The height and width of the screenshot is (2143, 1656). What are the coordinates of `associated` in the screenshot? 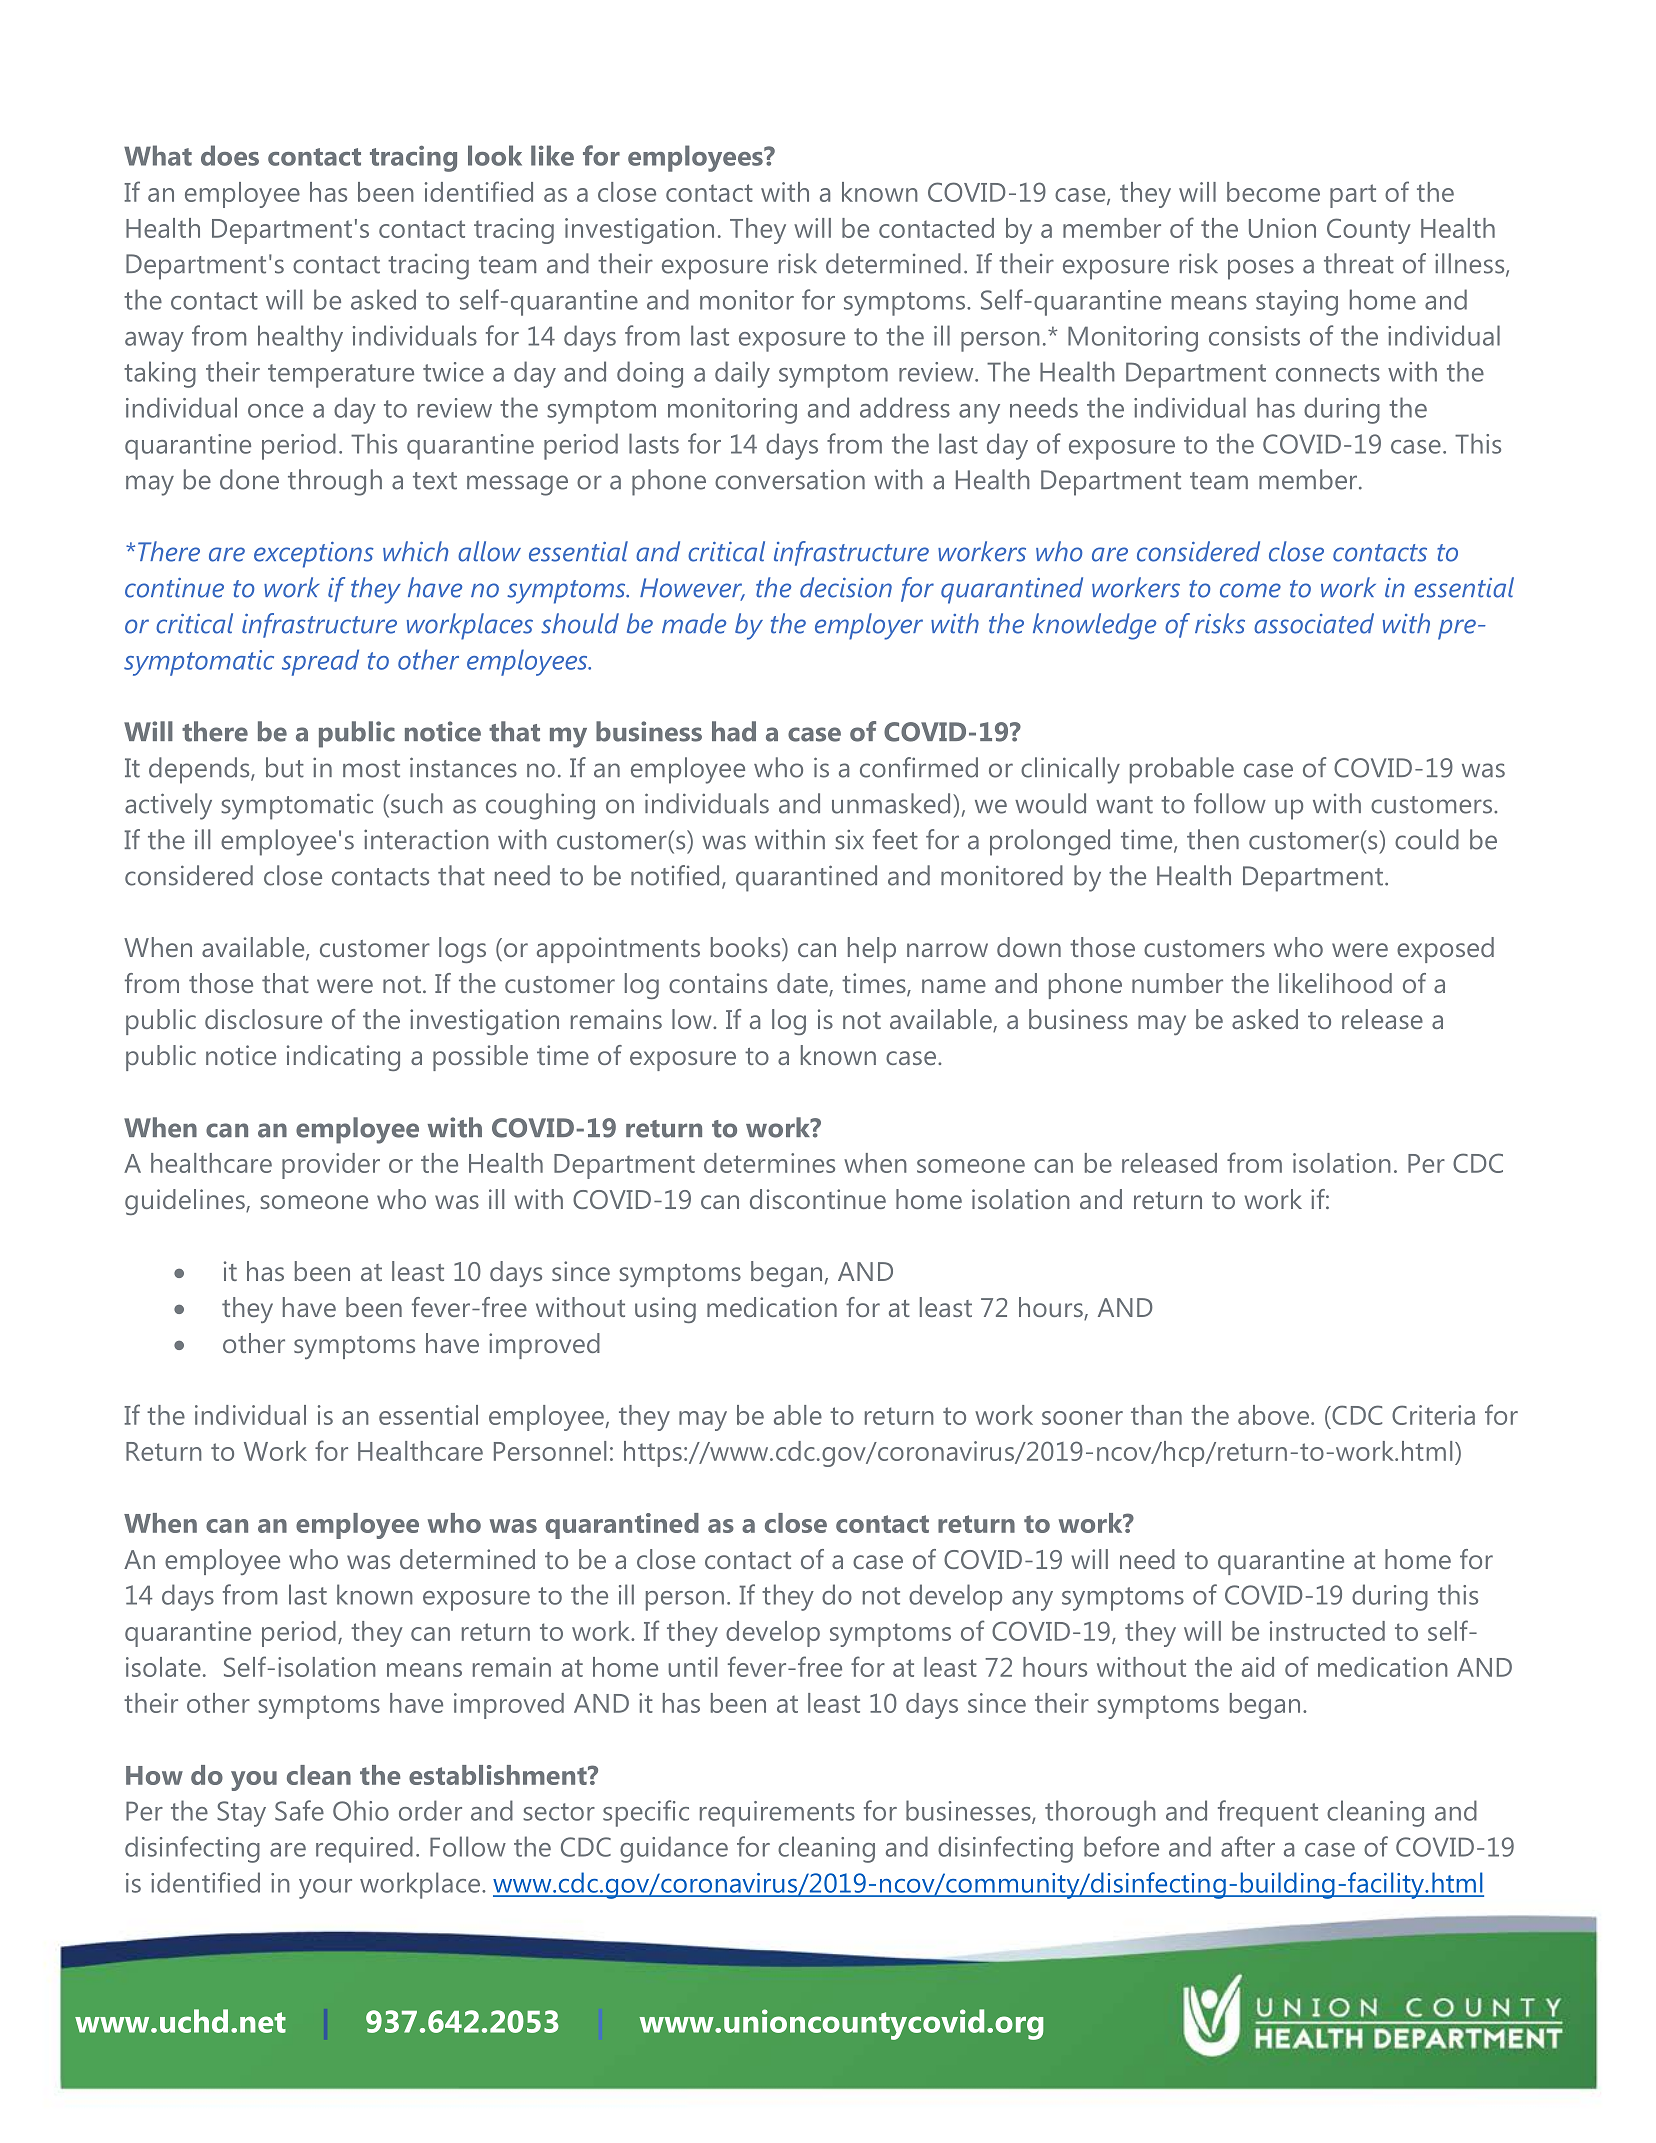 It's located at (1314, 623).
